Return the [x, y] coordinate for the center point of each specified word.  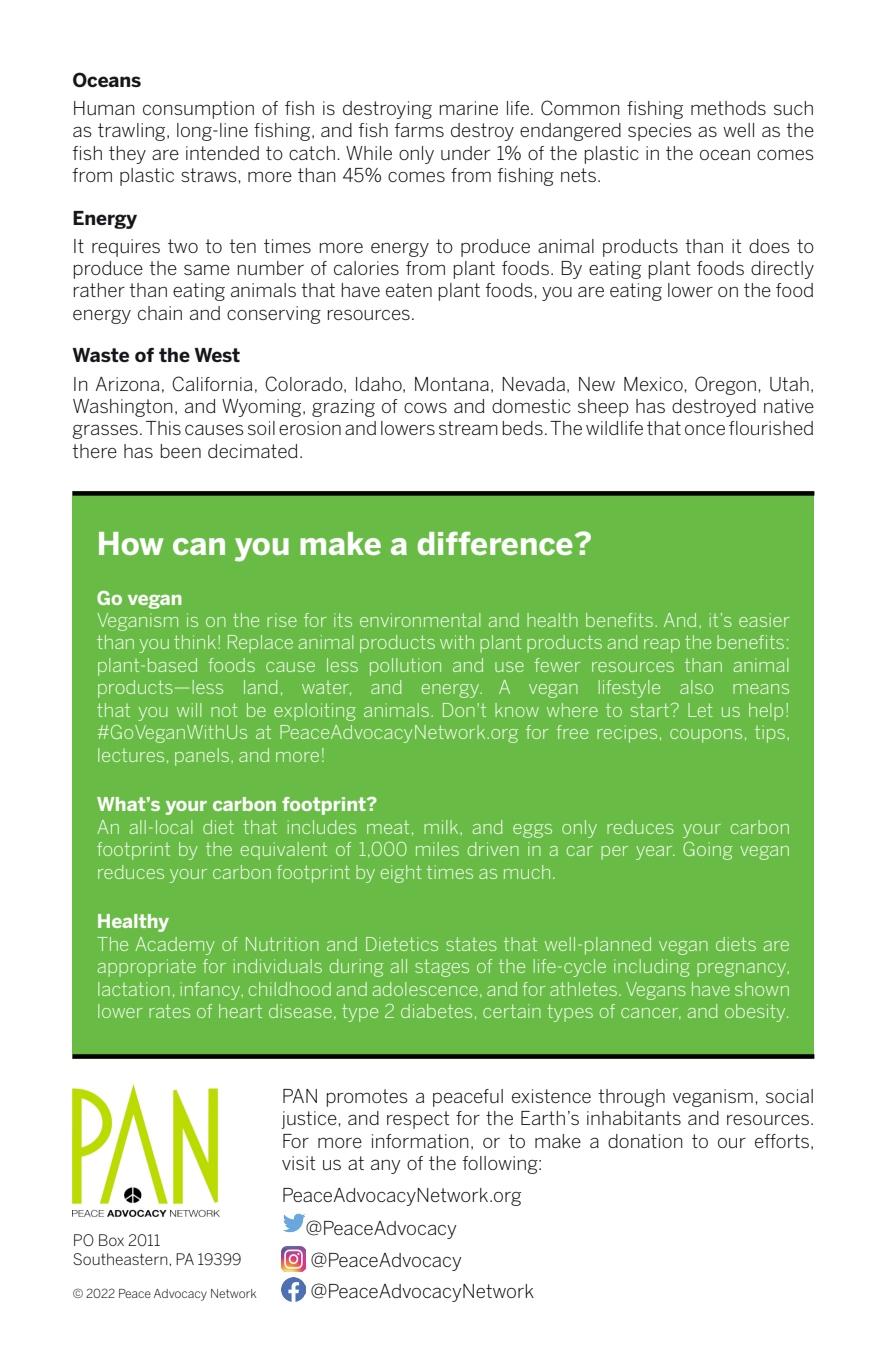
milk [442, 827]
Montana [452, 384]
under [465, 153]
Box [111, 1240]
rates [169, 1011]
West [217, 355]
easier [764, 620]
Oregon [725, 385]
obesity [756, 1013]
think [195, 642]
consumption [198, 110]
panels [202, 757]
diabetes [436, 1011]
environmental [420, 620]
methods [728, 108]
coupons [706, 736]
